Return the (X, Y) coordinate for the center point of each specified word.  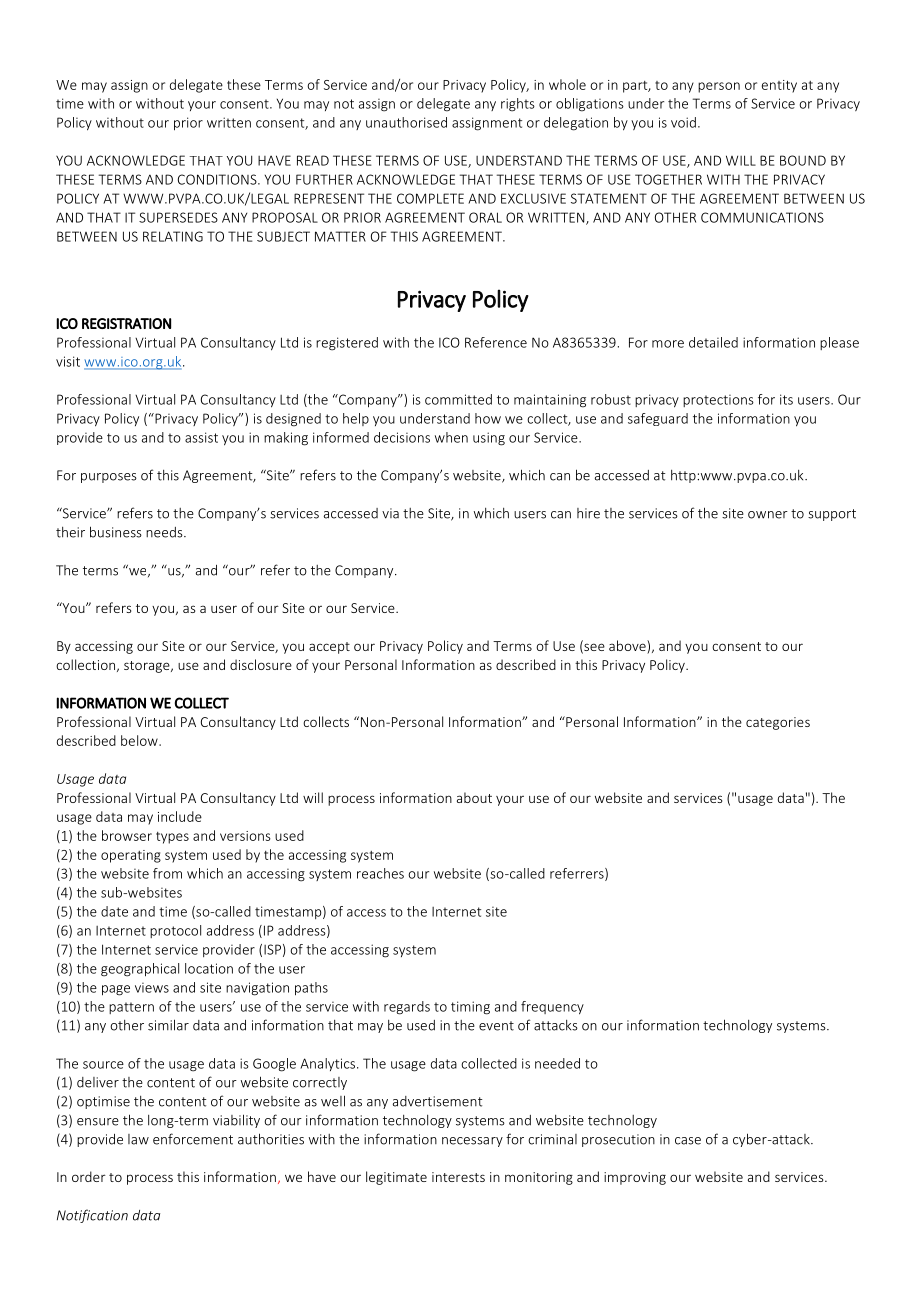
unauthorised (406, 122)
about (474, 797)
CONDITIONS (218, 179)
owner (768, 515)
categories (778, 723)
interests (458, 1177)
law (138, 1139)
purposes (109, 478)
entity (779, 86)
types (172, 838)
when (451, 437)
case (688, 1141)
